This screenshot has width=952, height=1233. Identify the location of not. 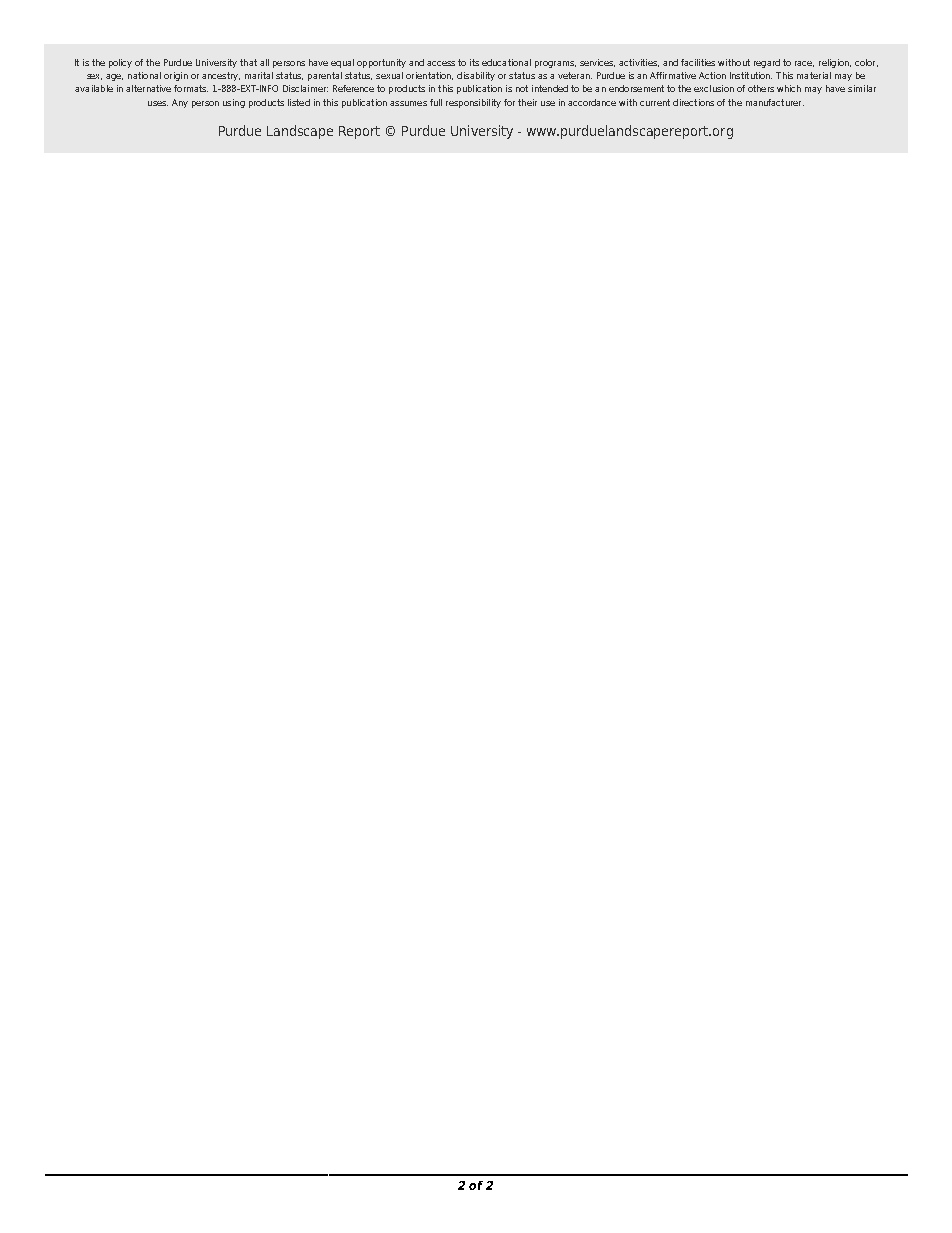
(522, 88).
